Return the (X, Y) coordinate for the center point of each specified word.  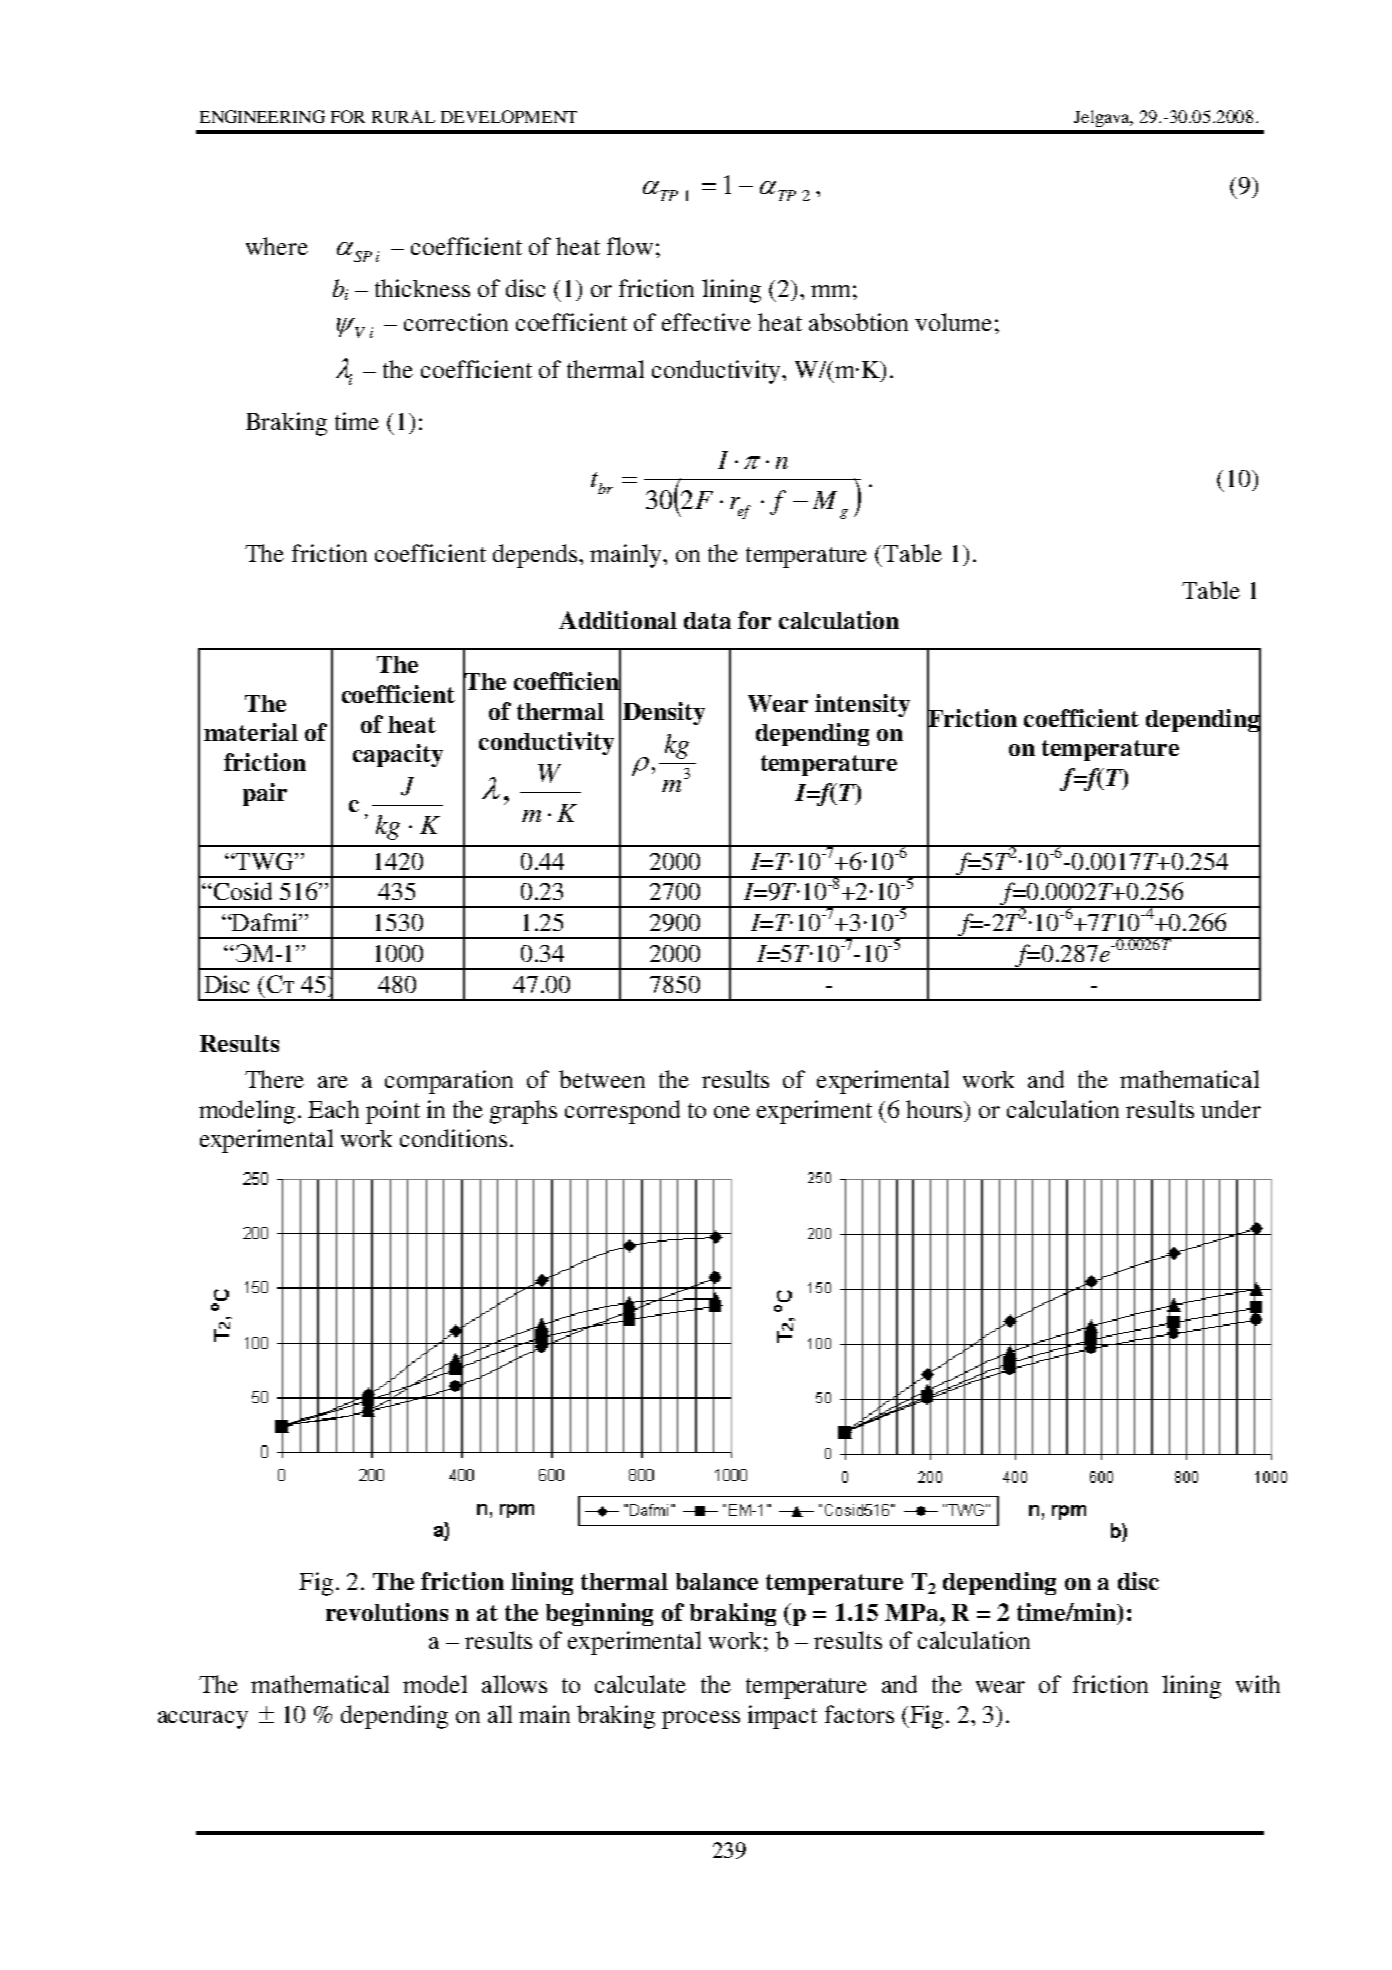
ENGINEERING (262, 116)
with (1258, 1684)
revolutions (387, 1612)
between (602, 1079)
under (1231, 1109)
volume (953, 322)
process (701, 1720)
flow (630, 246)
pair (265, 794)
